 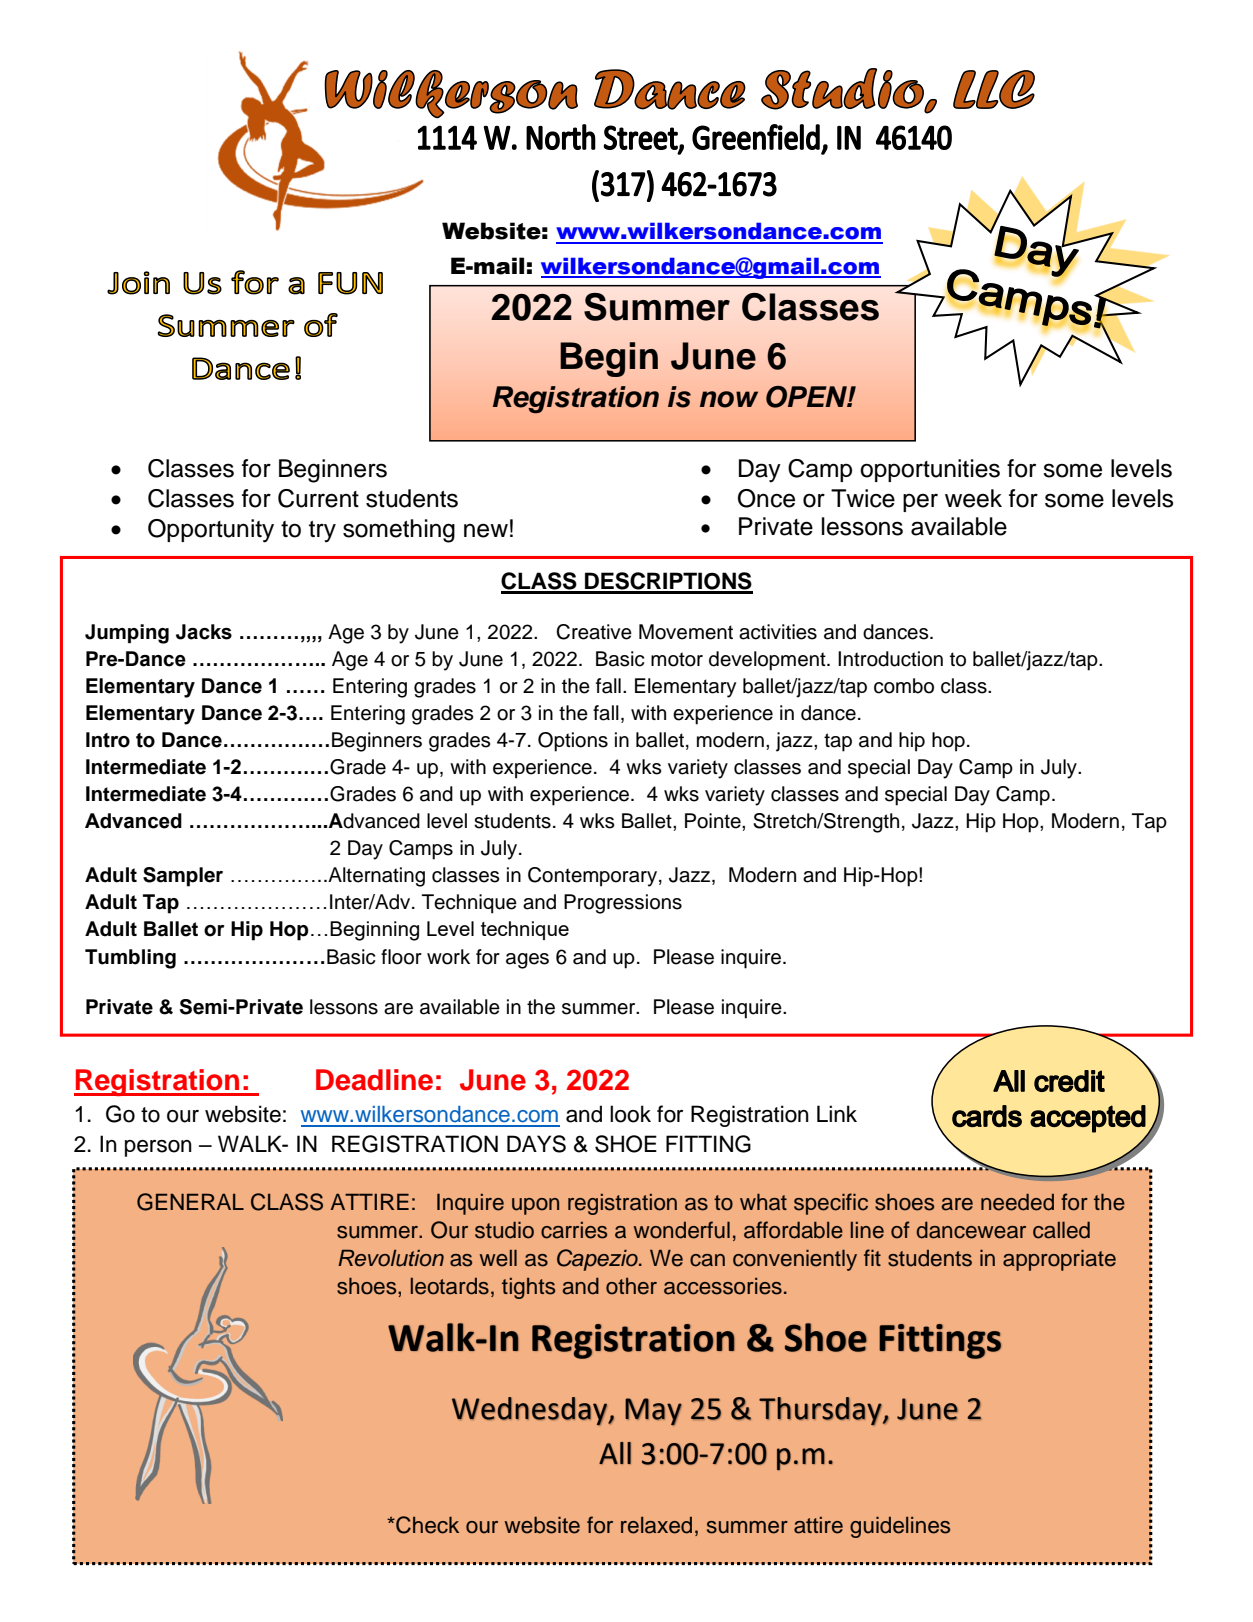 What do you see at coordinates (573, 742) in the screenshot?
I see `Options` at bounding box center [573, 742].
